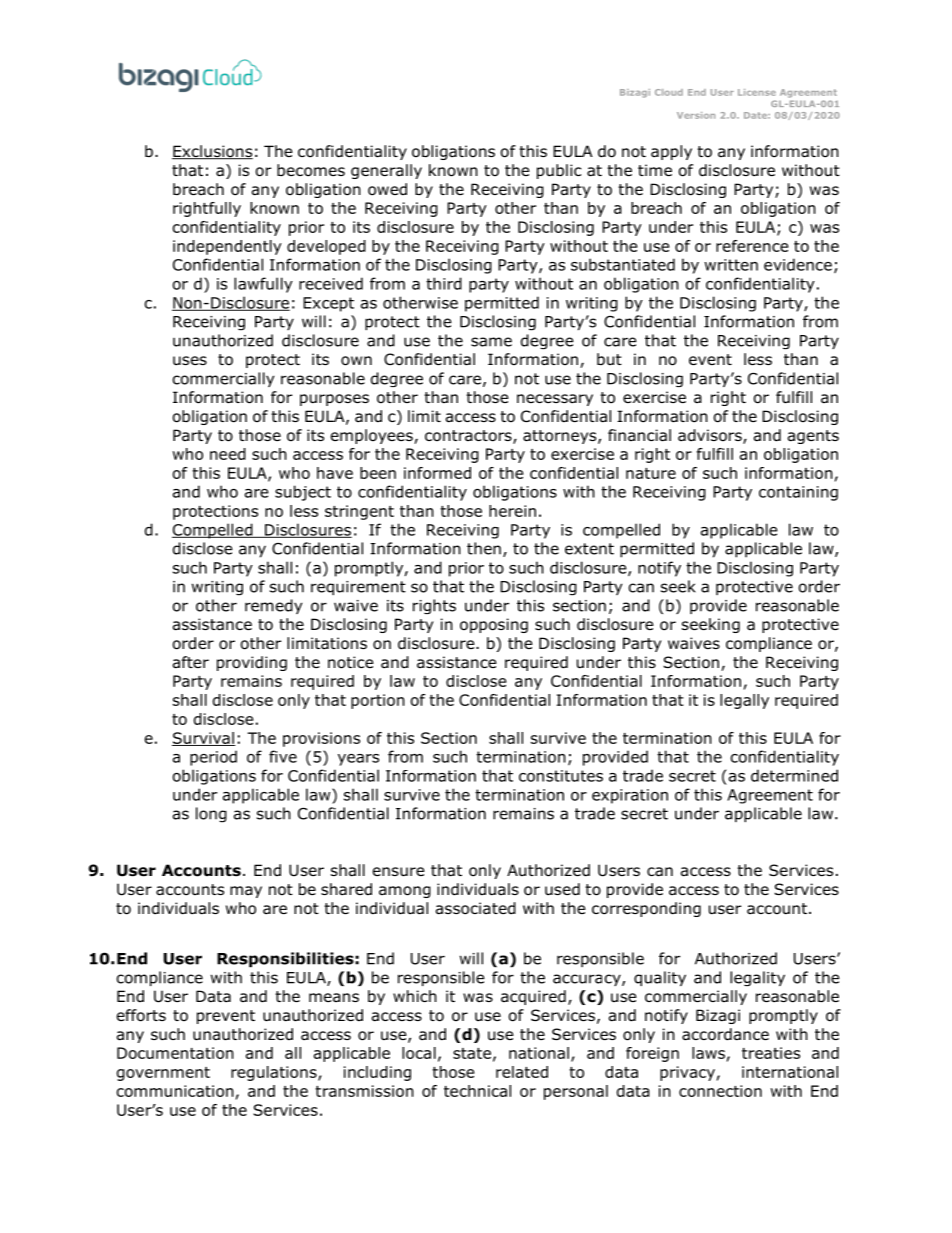 The width and height of the screenshot is (952, 1233). Describe the element at coordinates (494, 625) in the screenshot. I see `opposing` at that location.
